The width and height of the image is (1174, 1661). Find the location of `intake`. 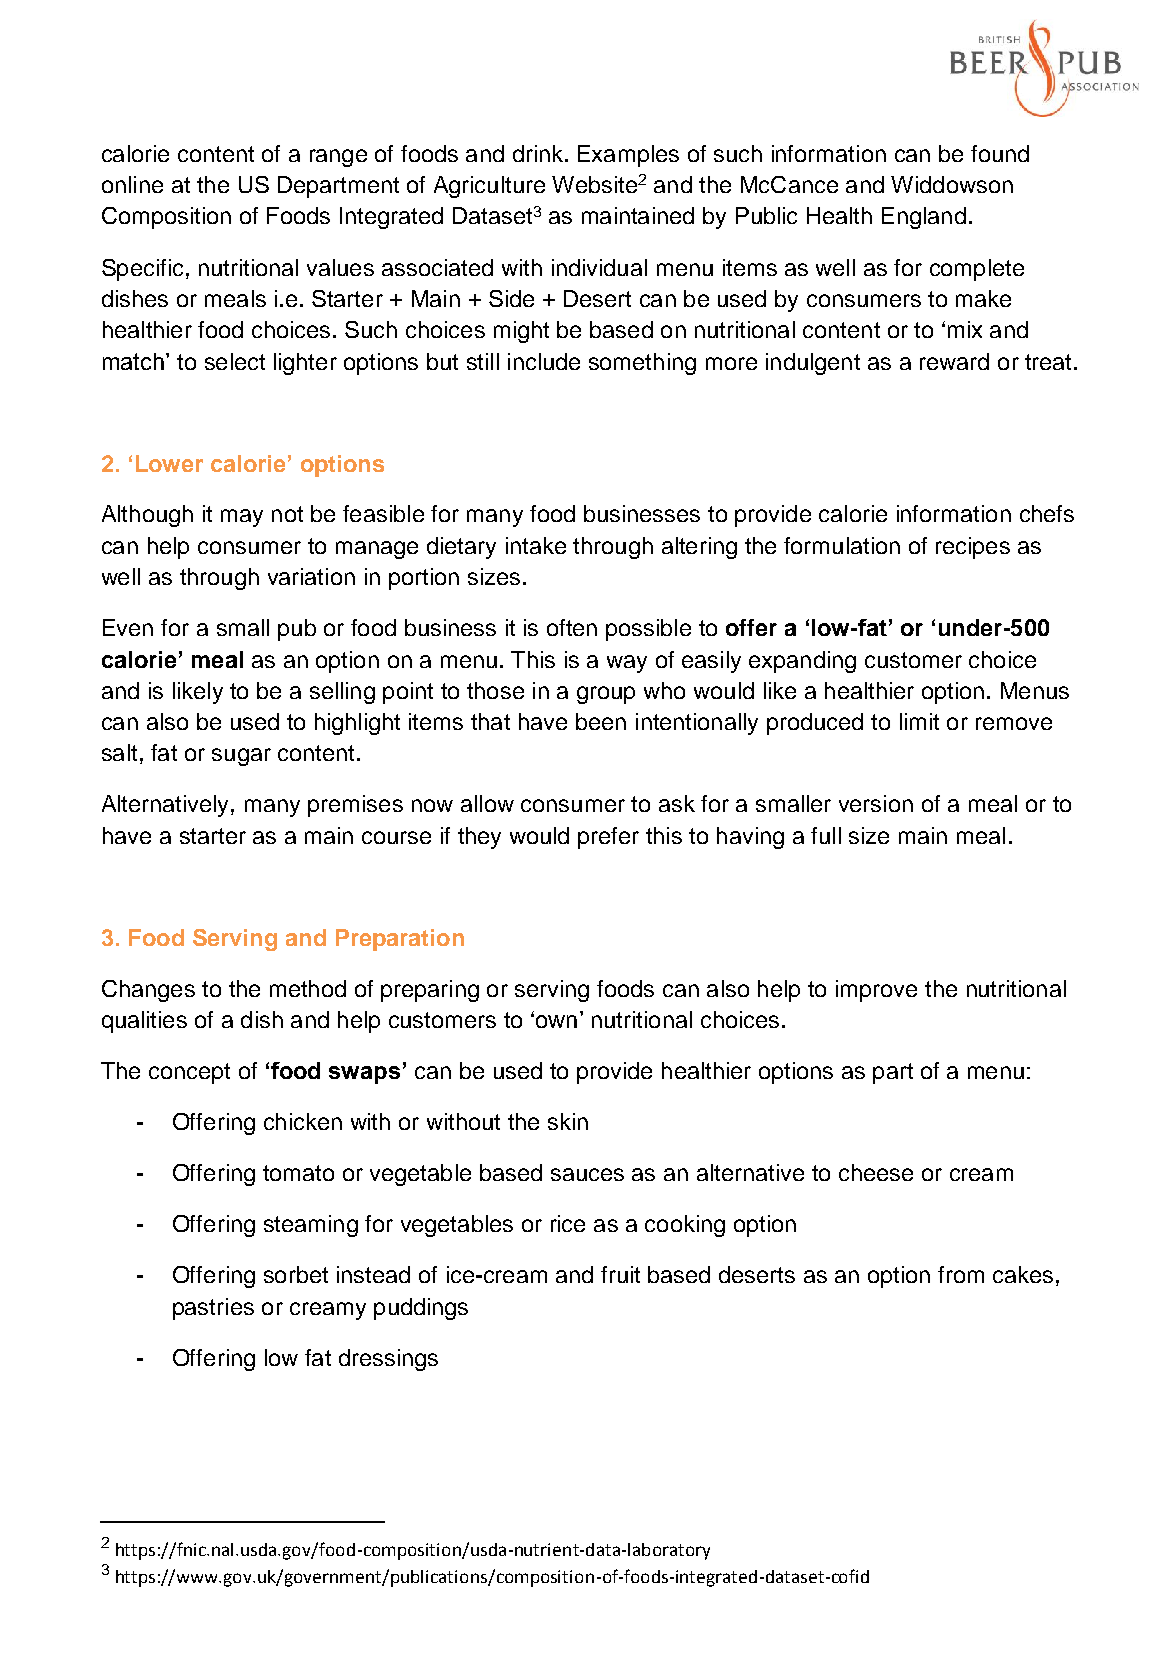

intake is located at coordinates (536, 545).
